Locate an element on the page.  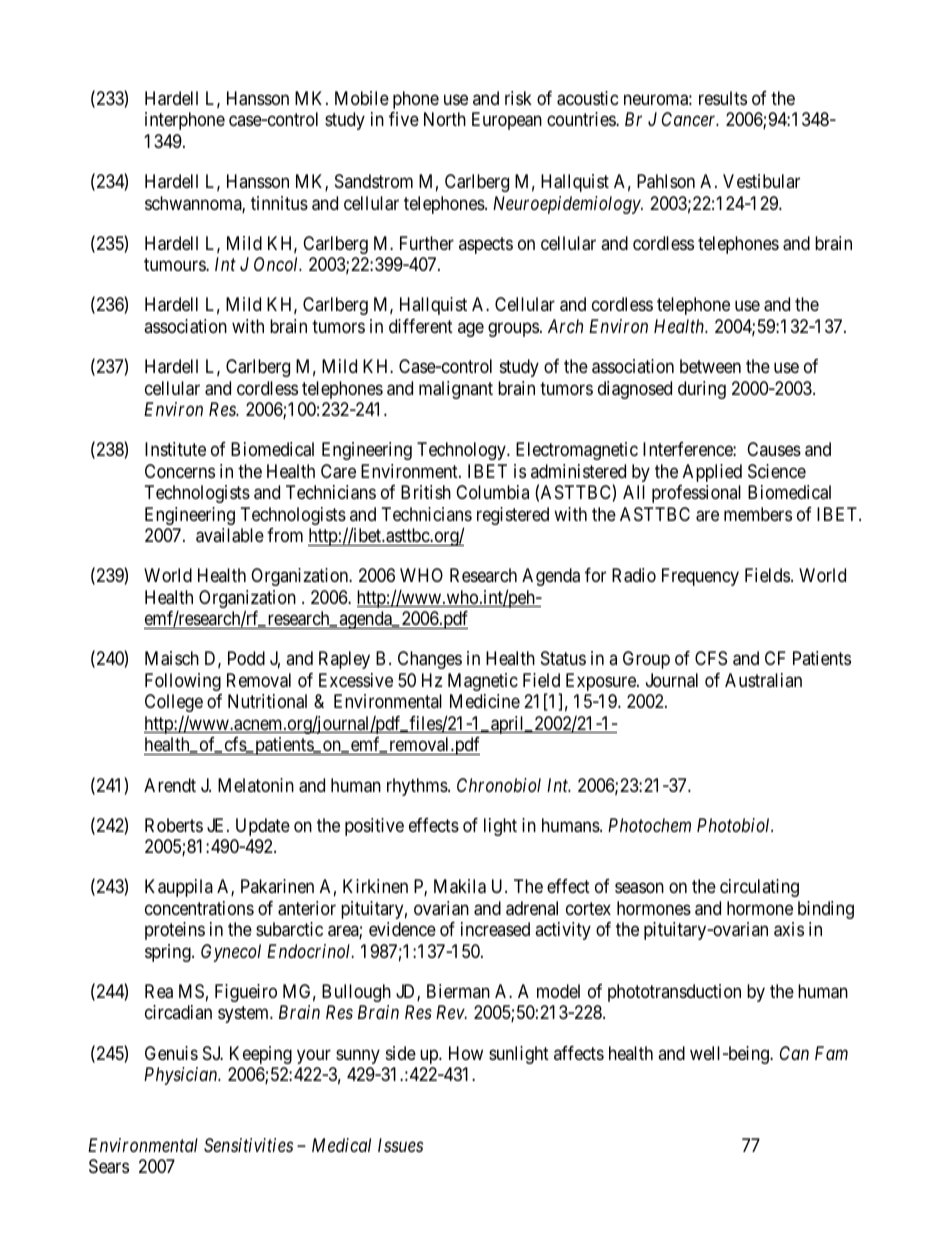
Sensitivities is located at coordinates (248, 1145).
